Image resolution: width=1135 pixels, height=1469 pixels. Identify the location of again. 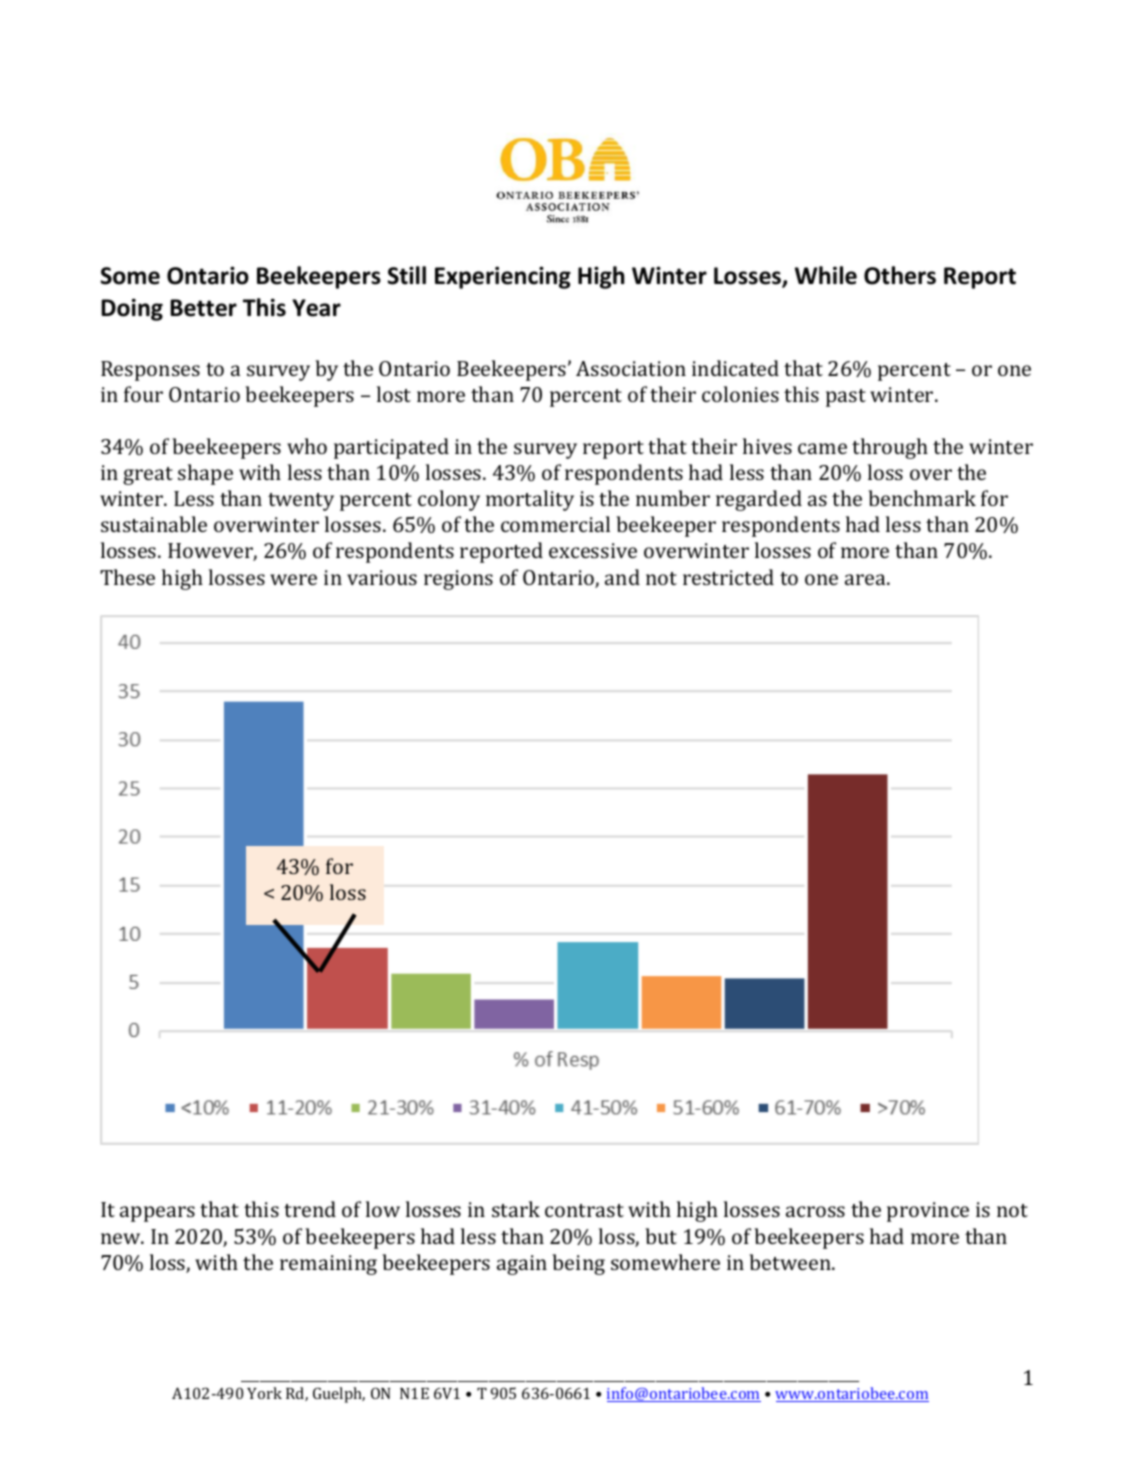
(522, 1265).
